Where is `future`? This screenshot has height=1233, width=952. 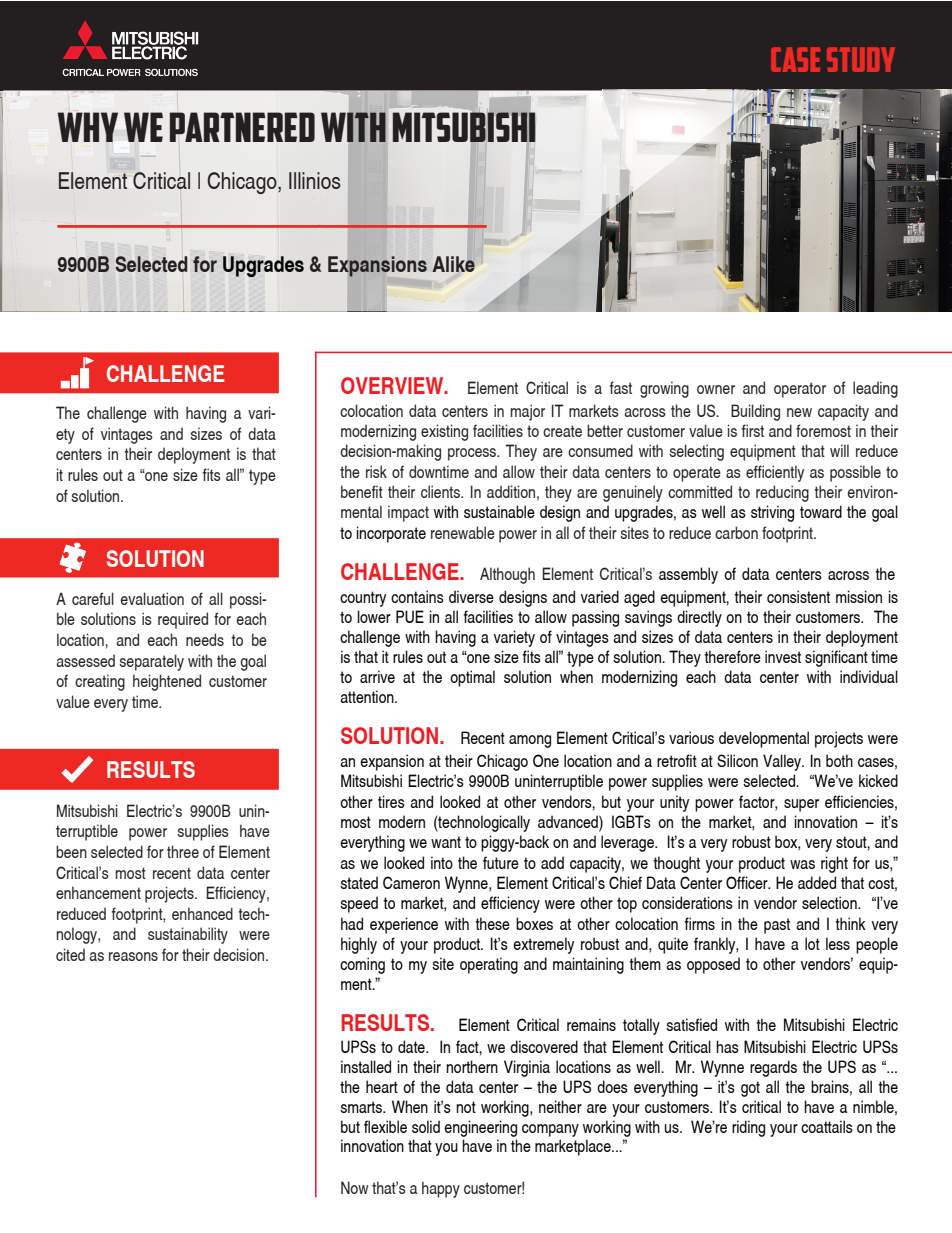 future is located at coordinates (501, 862).
